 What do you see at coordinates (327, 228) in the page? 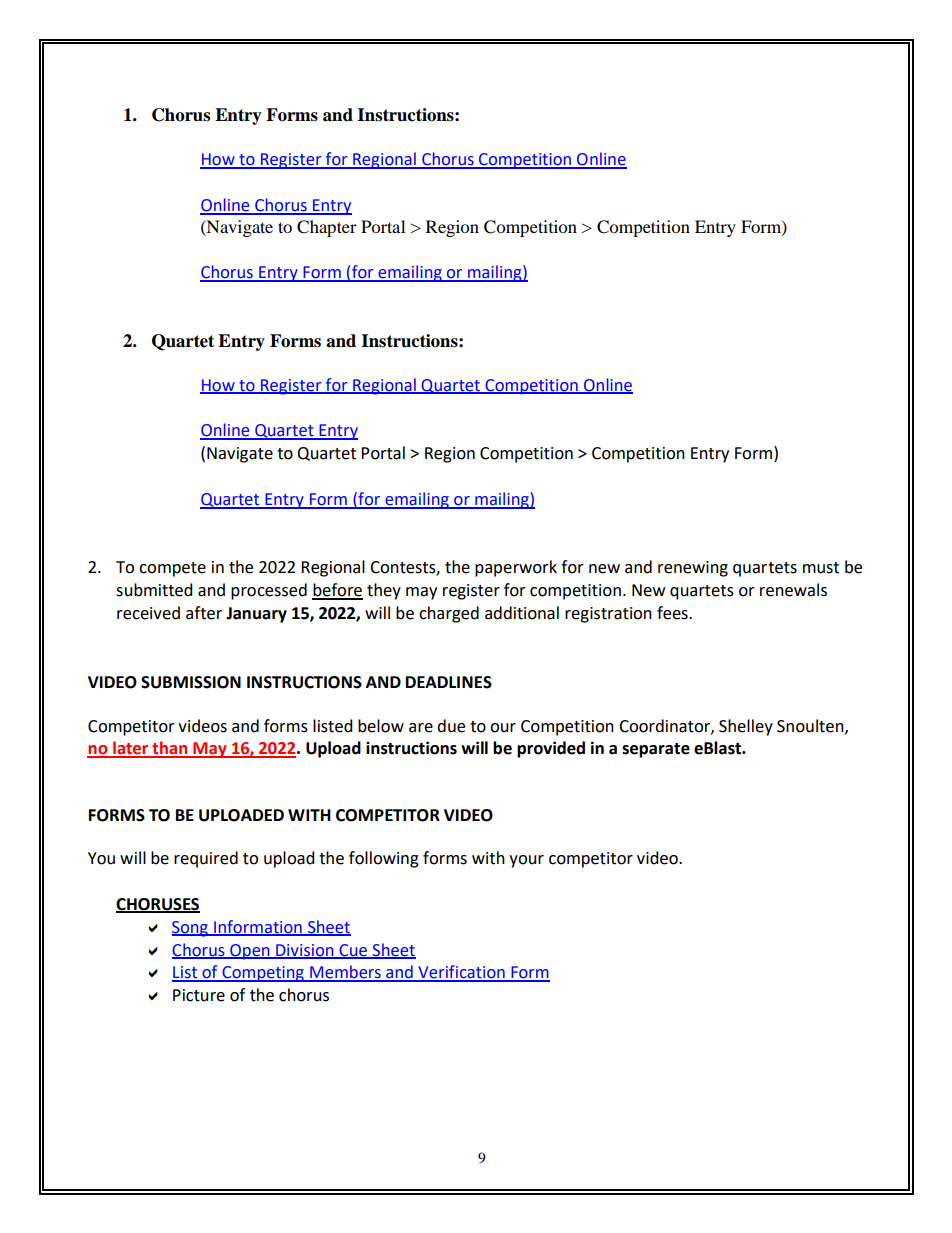
I see `Chapter` at bounding box center [327, 228].
